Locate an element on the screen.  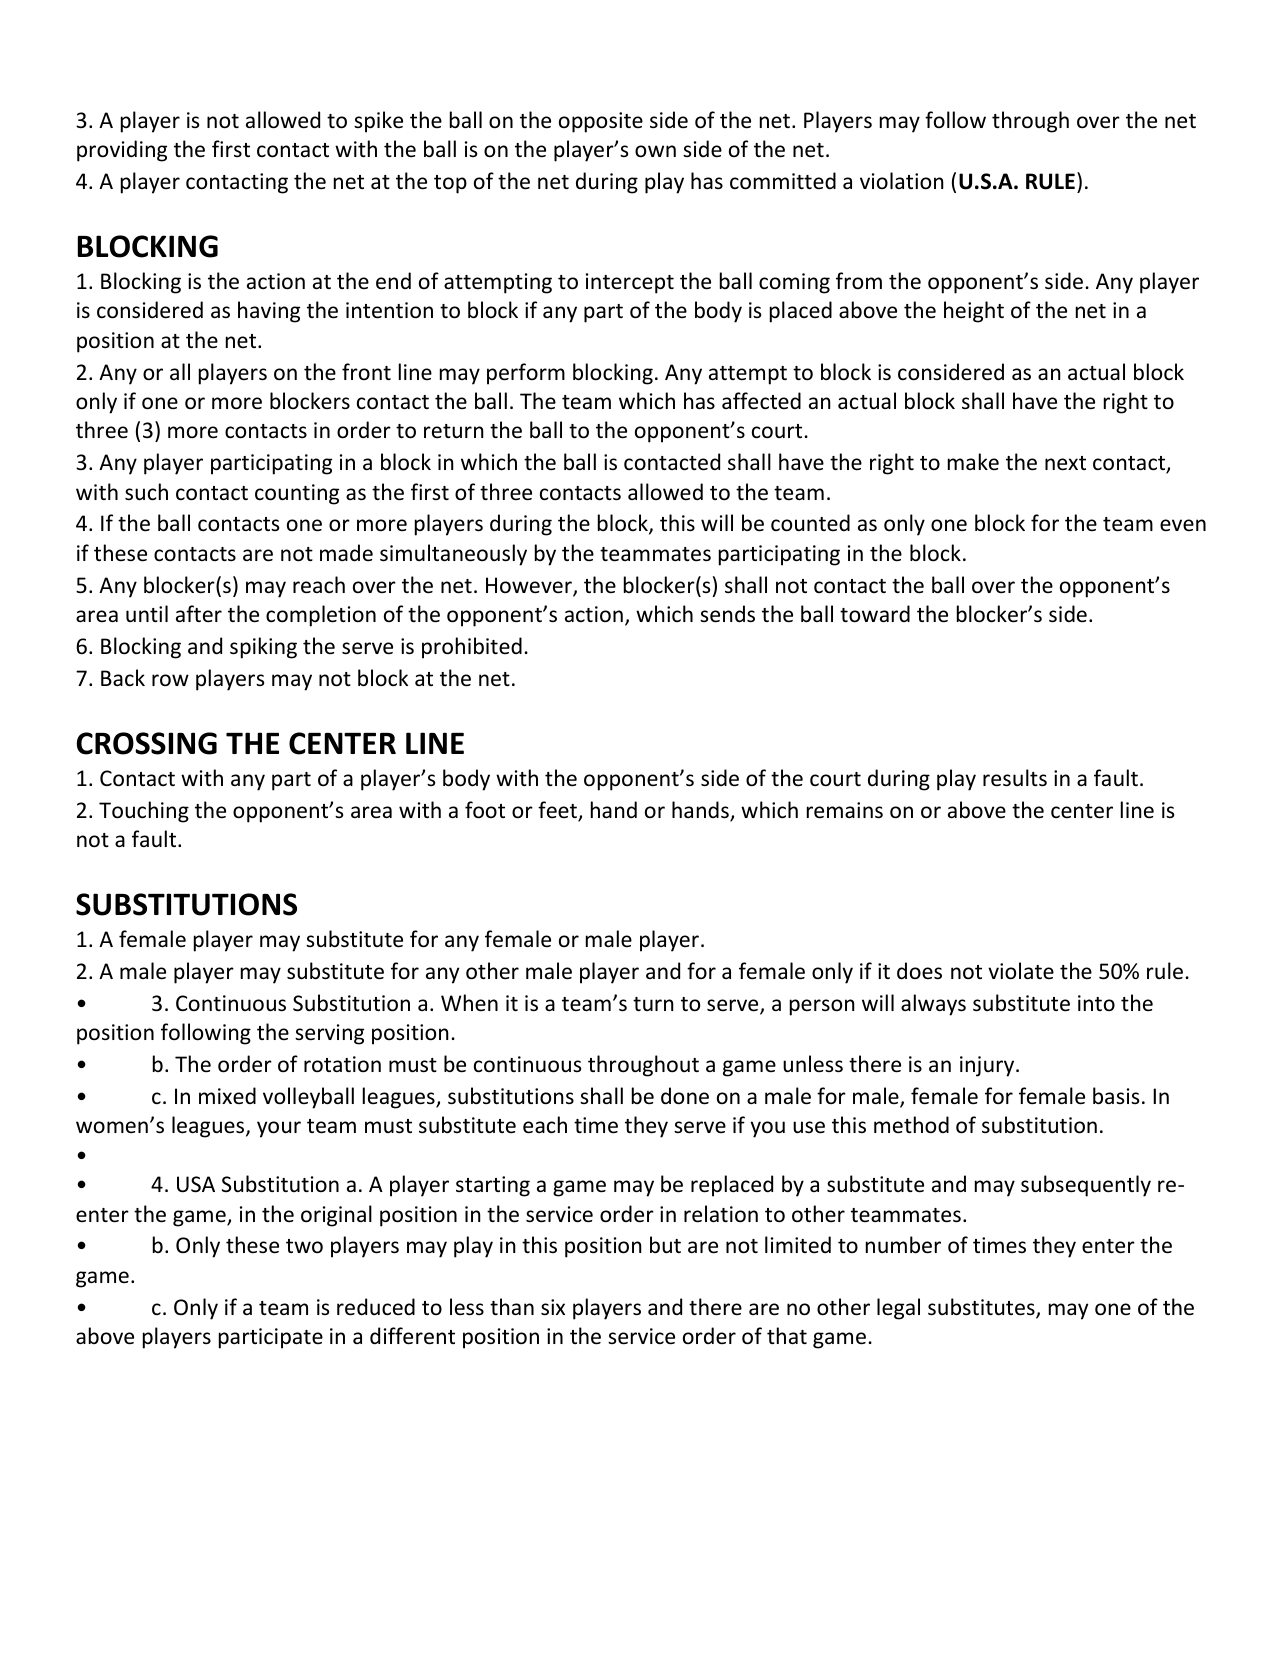
However is located at coordinates (530, 586).
